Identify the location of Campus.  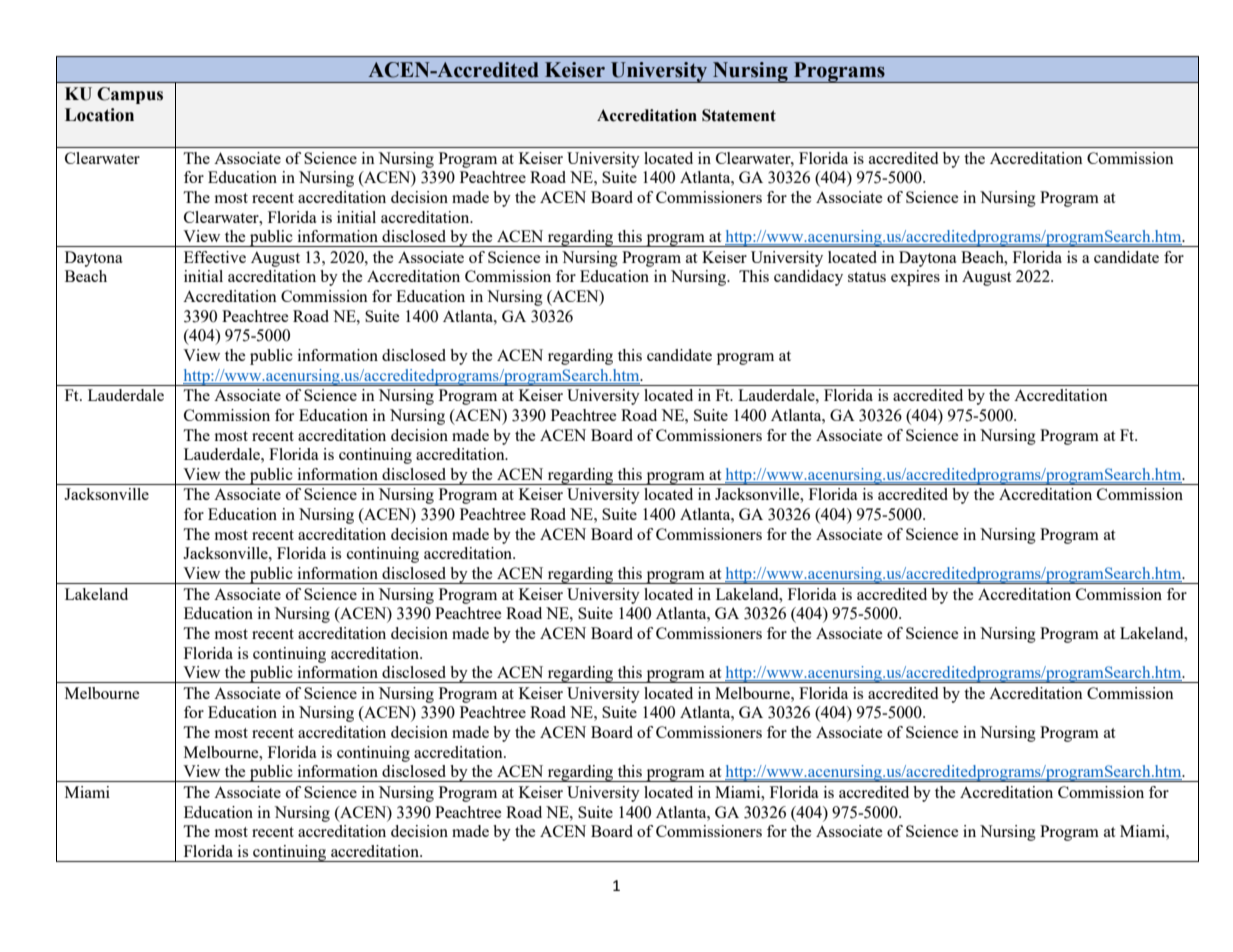
(130, 95).
